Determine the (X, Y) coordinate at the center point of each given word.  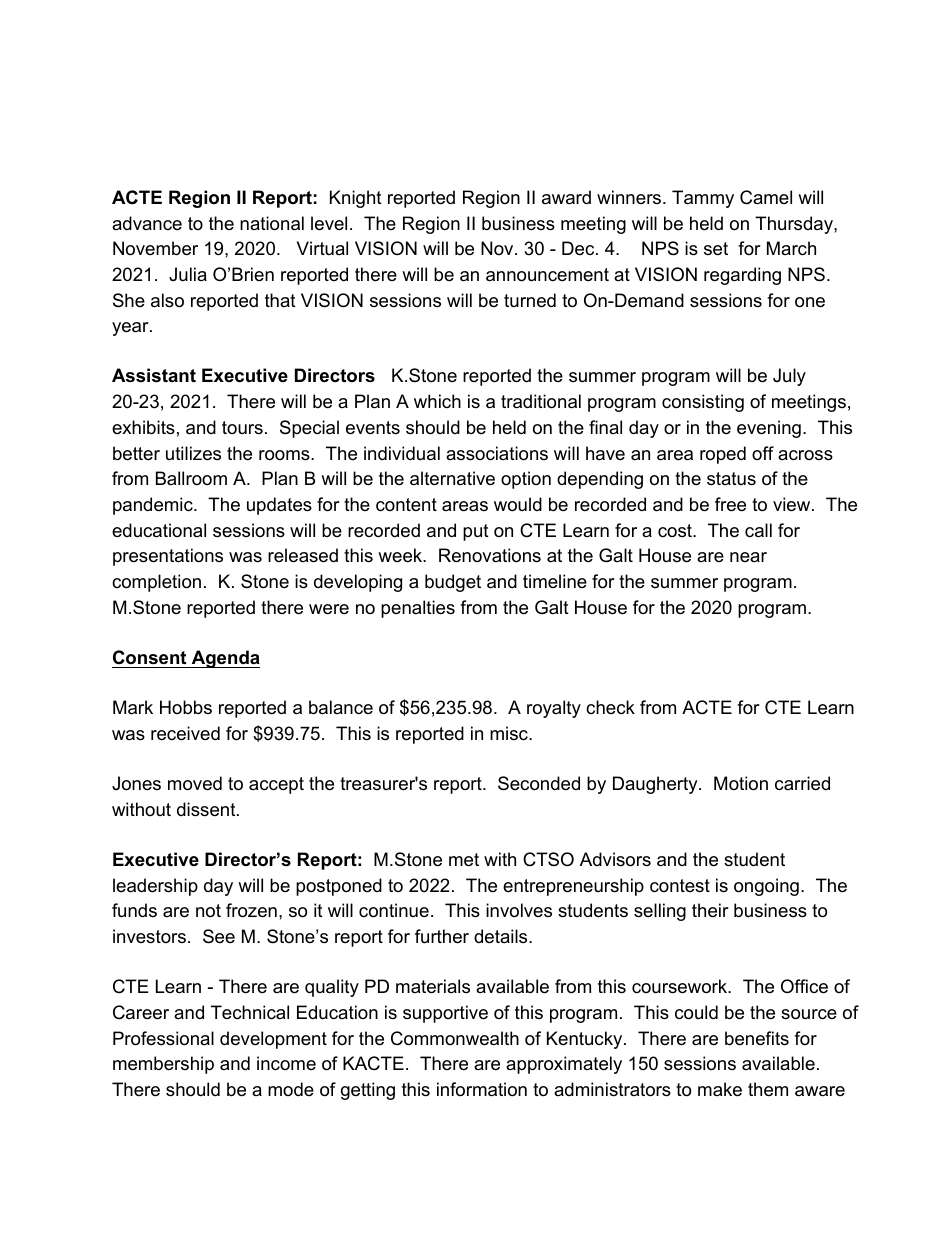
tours (242, 427)
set (716, 249)
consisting (703, 403)
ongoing (766, 887)
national (272, 223)
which (437, 401)
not (208, 911)
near (748, 557)
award (566, 197)
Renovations (490, 555)
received (185, 733)
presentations (168, 557)
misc (510, 733)
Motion (741, 783)
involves (519, 910)
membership (163, 1065)
